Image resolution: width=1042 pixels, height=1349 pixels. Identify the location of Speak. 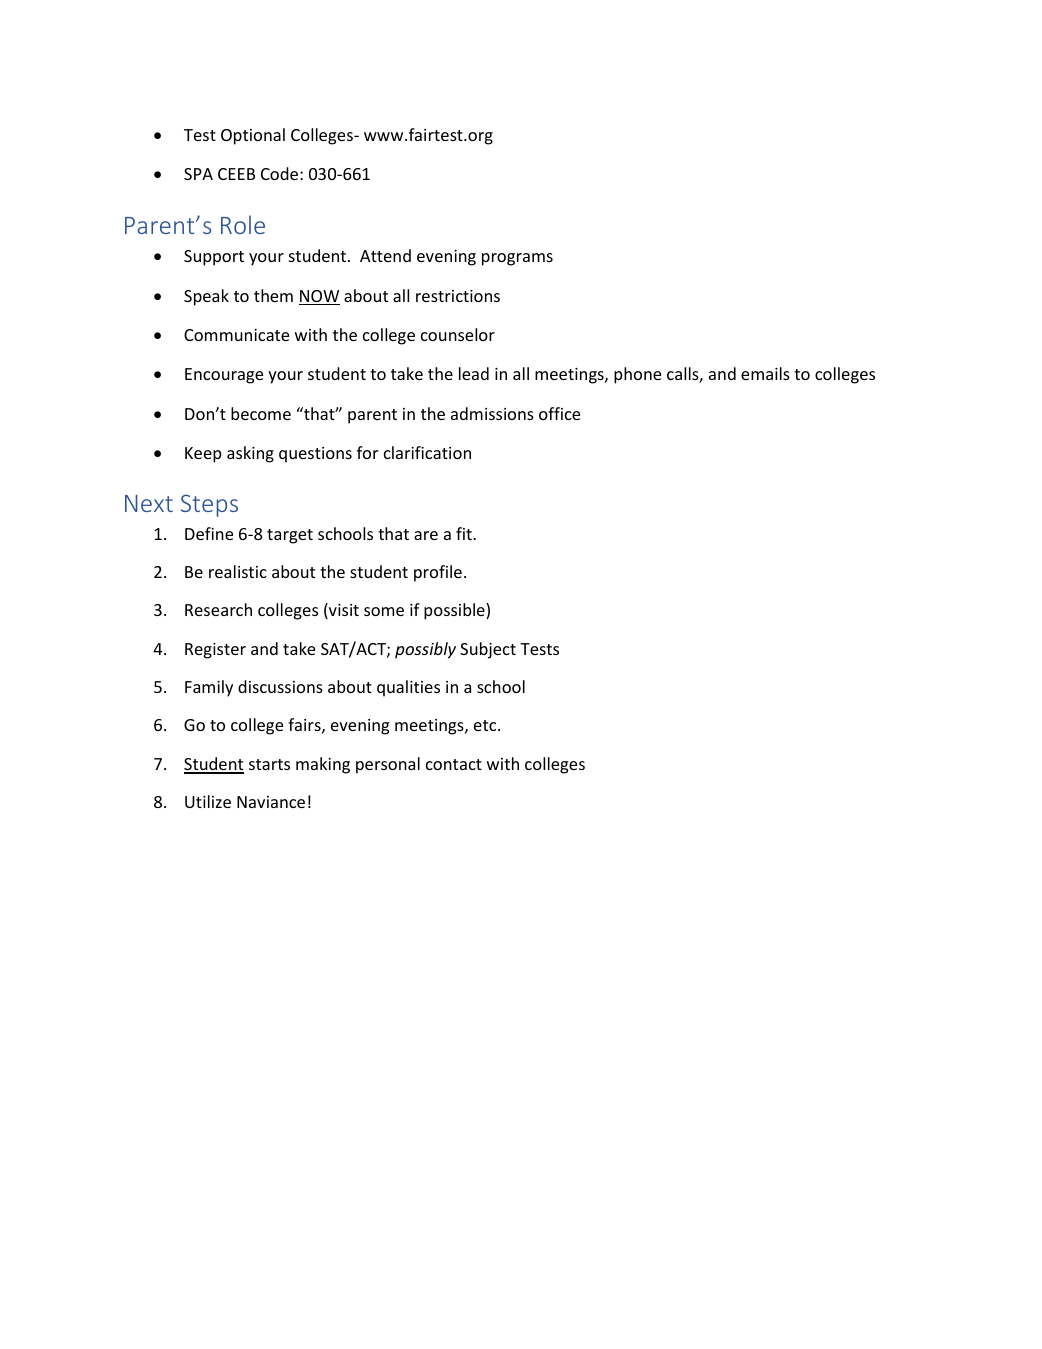
(206, 297).
